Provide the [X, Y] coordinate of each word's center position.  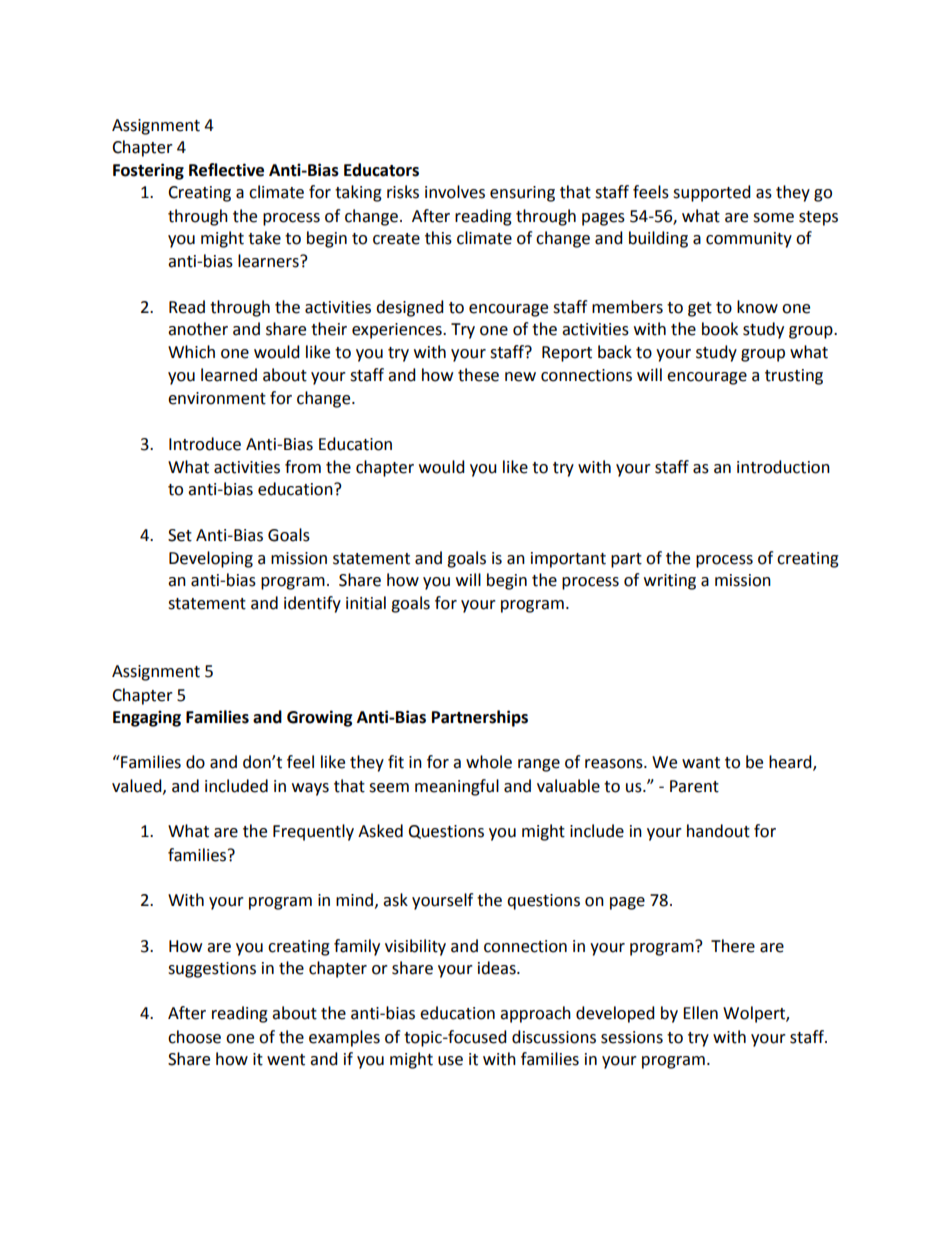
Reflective [226, 170]
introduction [783, 467]
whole [489, 762]
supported [712, 193]
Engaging [147, 718]
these [478, 375]
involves [455, 192]
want [701, 763]
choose [194, 1037]
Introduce [205, 444]
